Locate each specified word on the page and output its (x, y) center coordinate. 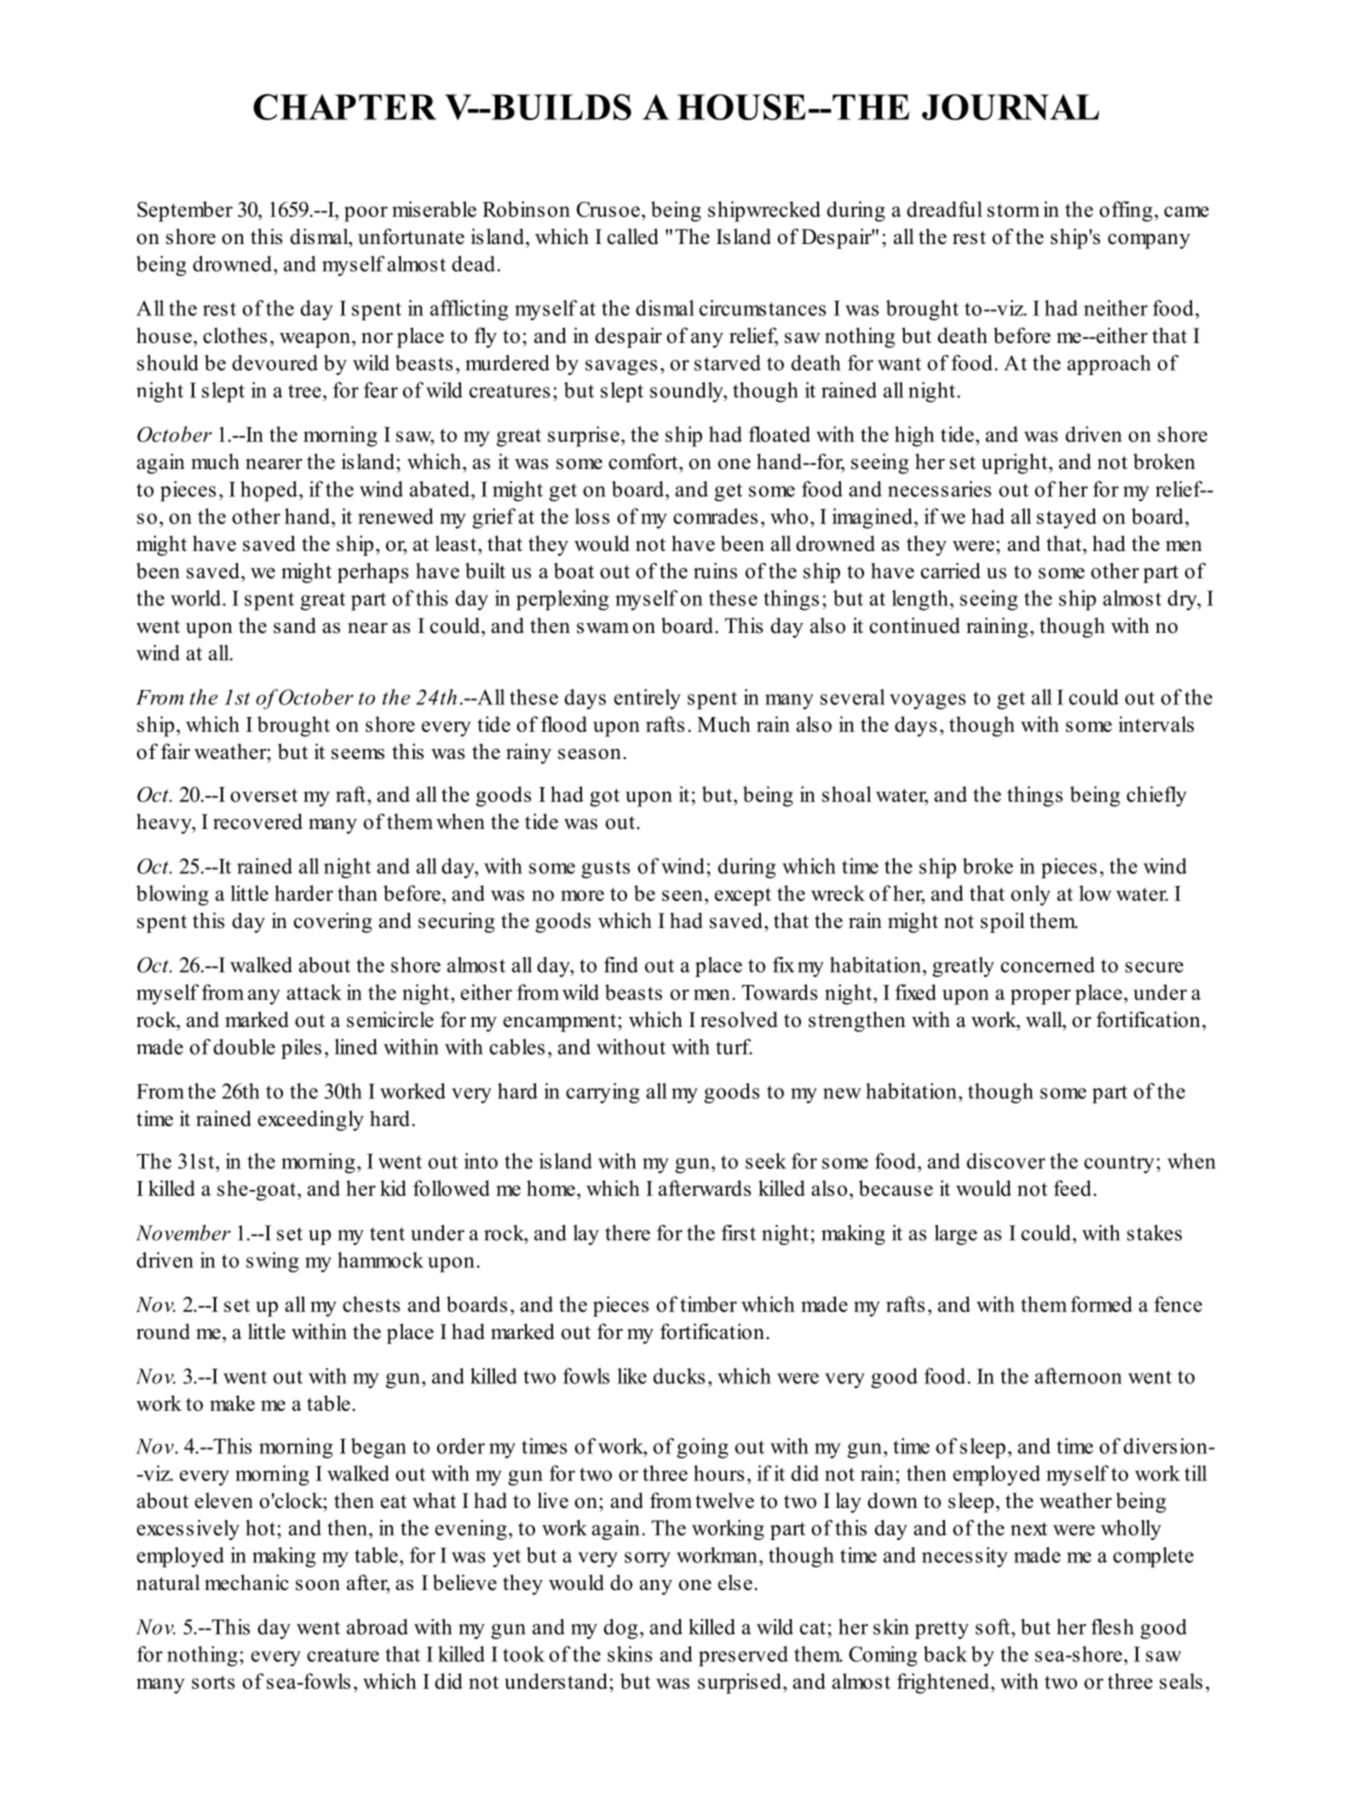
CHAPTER (345, 107)
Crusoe (608, 209)
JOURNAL (1010, 107)
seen (682, 895)
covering (333, 922)
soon (318, 1585)
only (1030, 895)
